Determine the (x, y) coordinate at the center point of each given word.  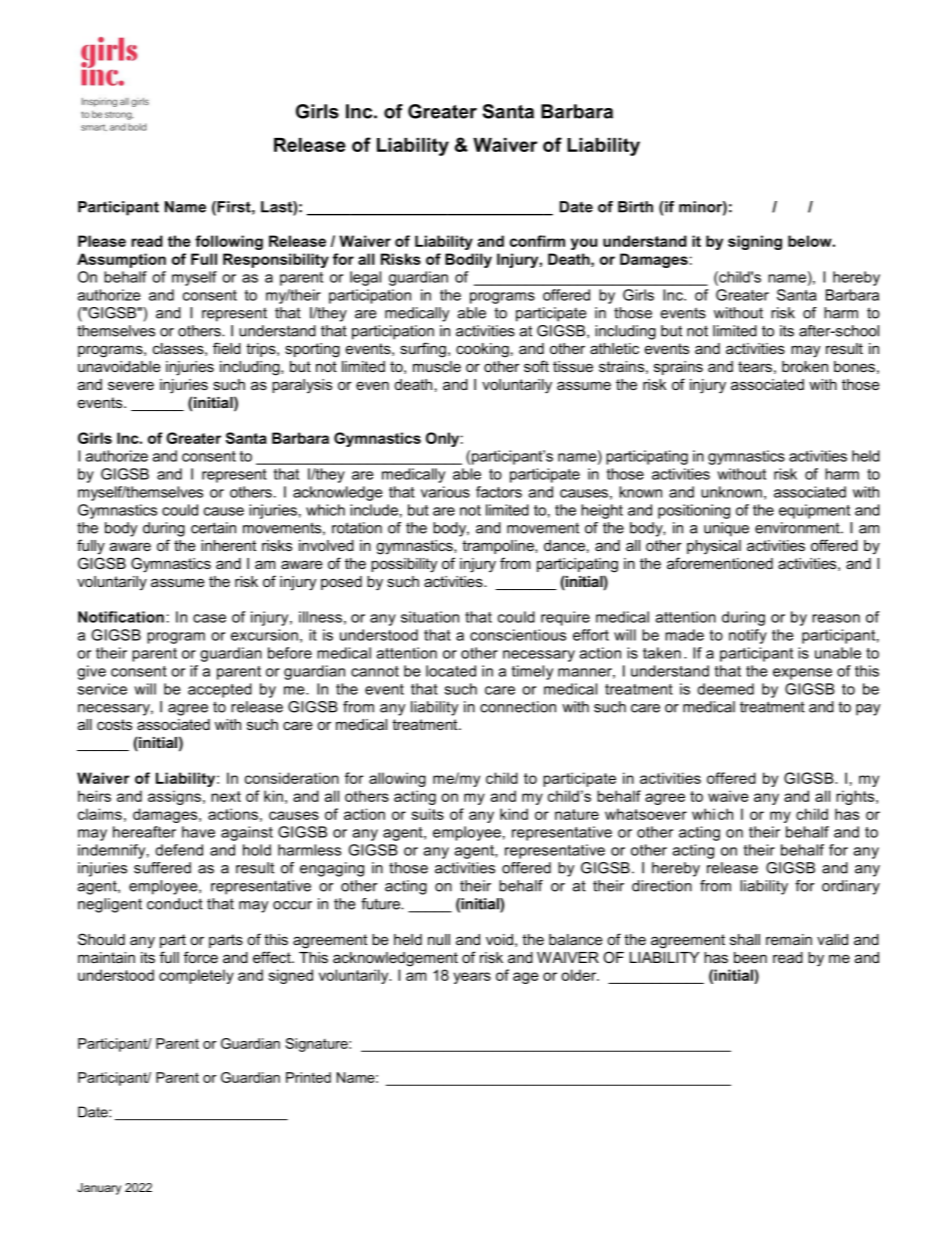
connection (518, 707)
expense (802, 674)
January (99, 1189)
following (229, 242)
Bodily (468, 260)
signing (755, 242)
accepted (220, 690)
